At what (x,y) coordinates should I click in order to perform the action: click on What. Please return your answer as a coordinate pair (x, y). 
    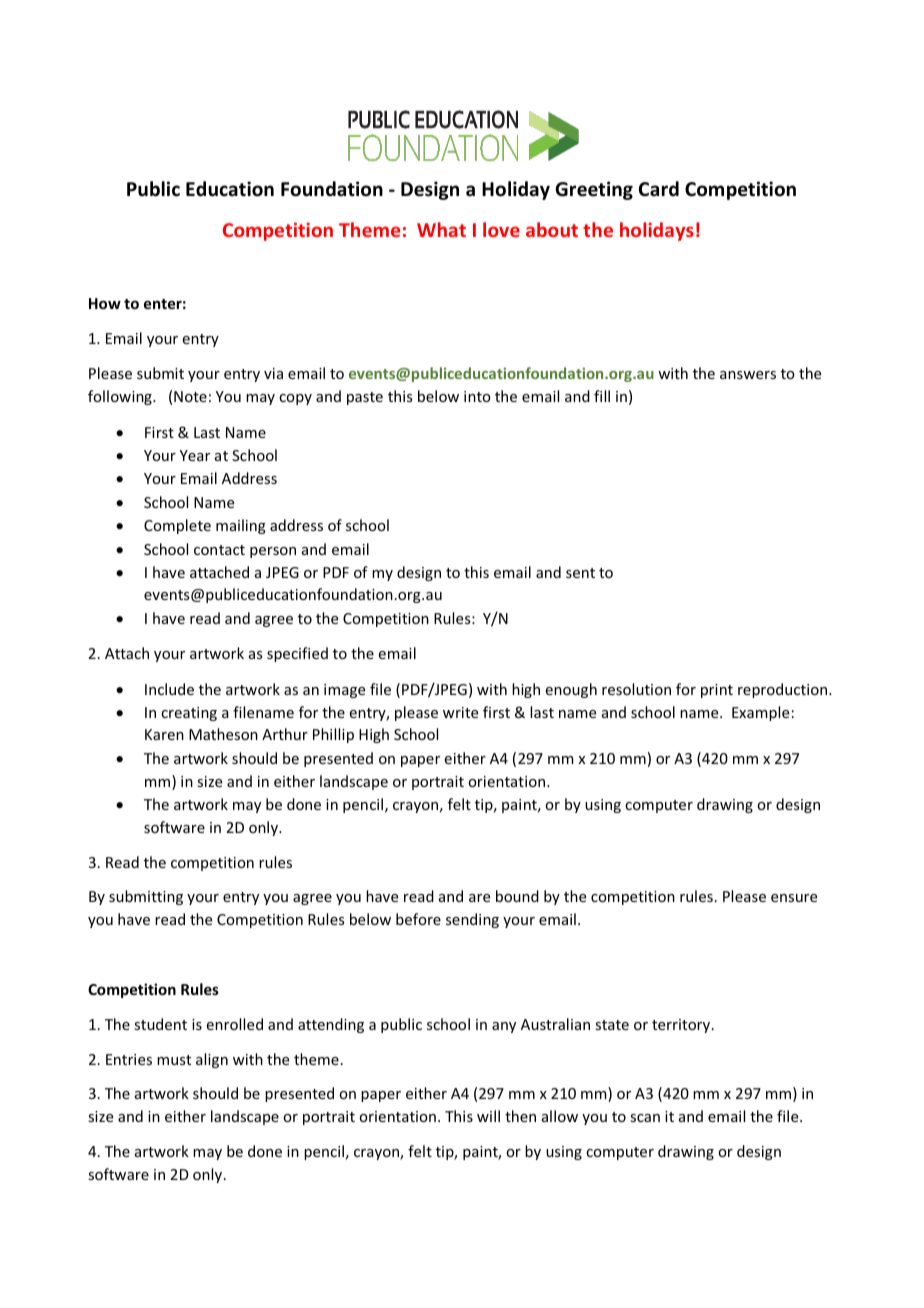
    Looking at the image, I should click on (441, 229).
